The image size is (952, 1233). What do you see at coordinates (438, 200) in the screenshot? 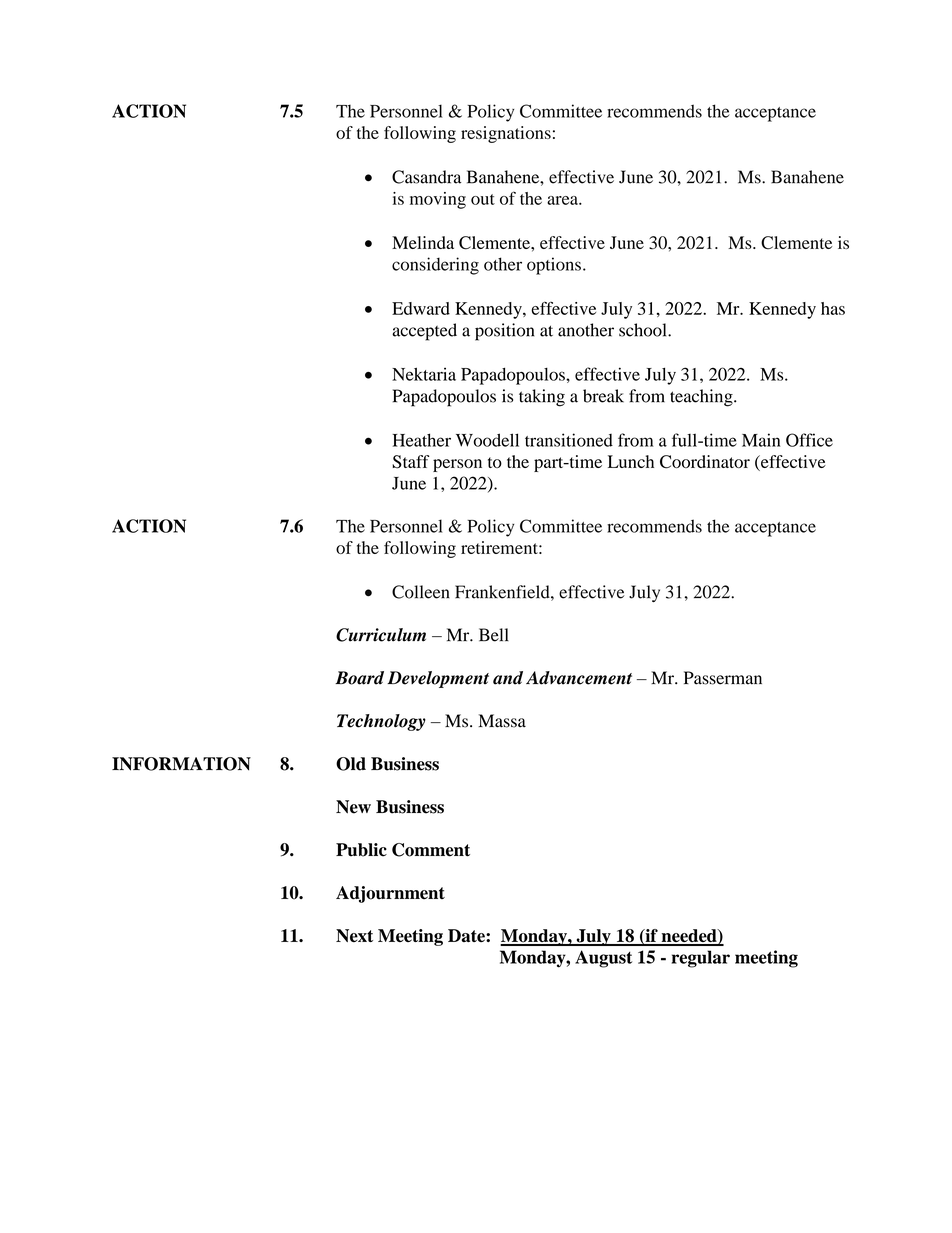
I see `moving` at bounding box center [438, 200].
